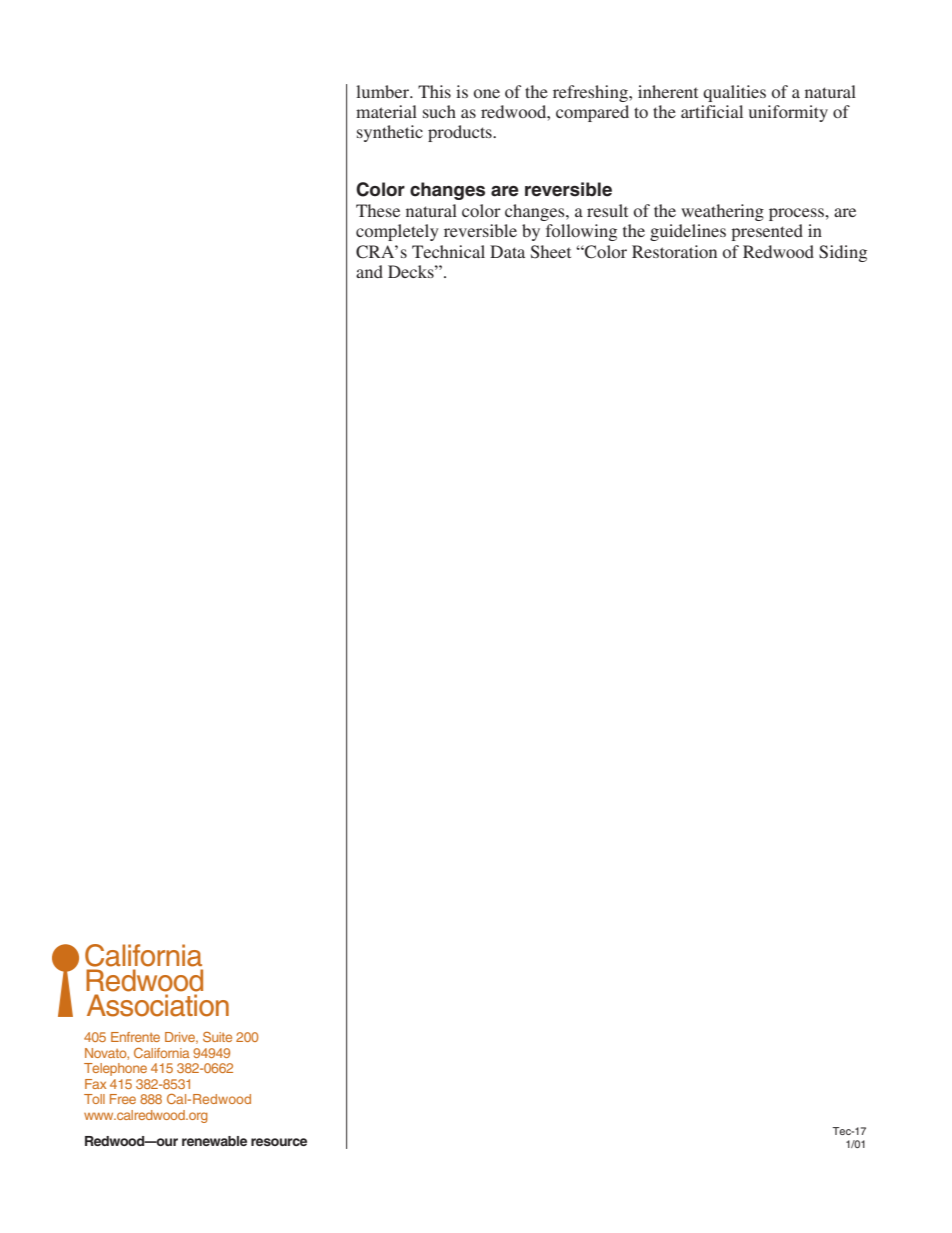  I want to click on renewable, so click(214, 1141).
